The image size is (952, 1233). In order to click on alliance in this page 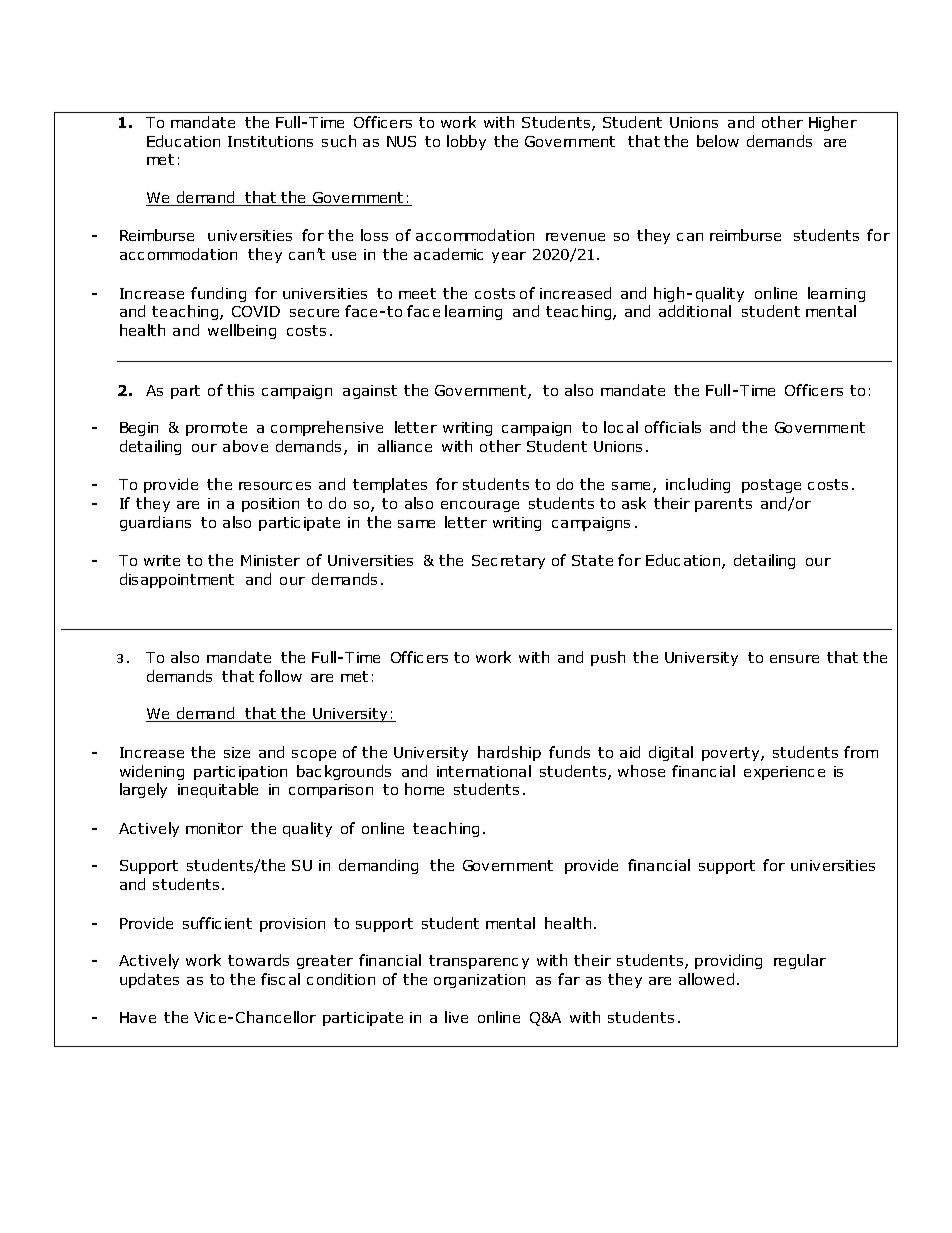, I will do `click(405, 446)`.
